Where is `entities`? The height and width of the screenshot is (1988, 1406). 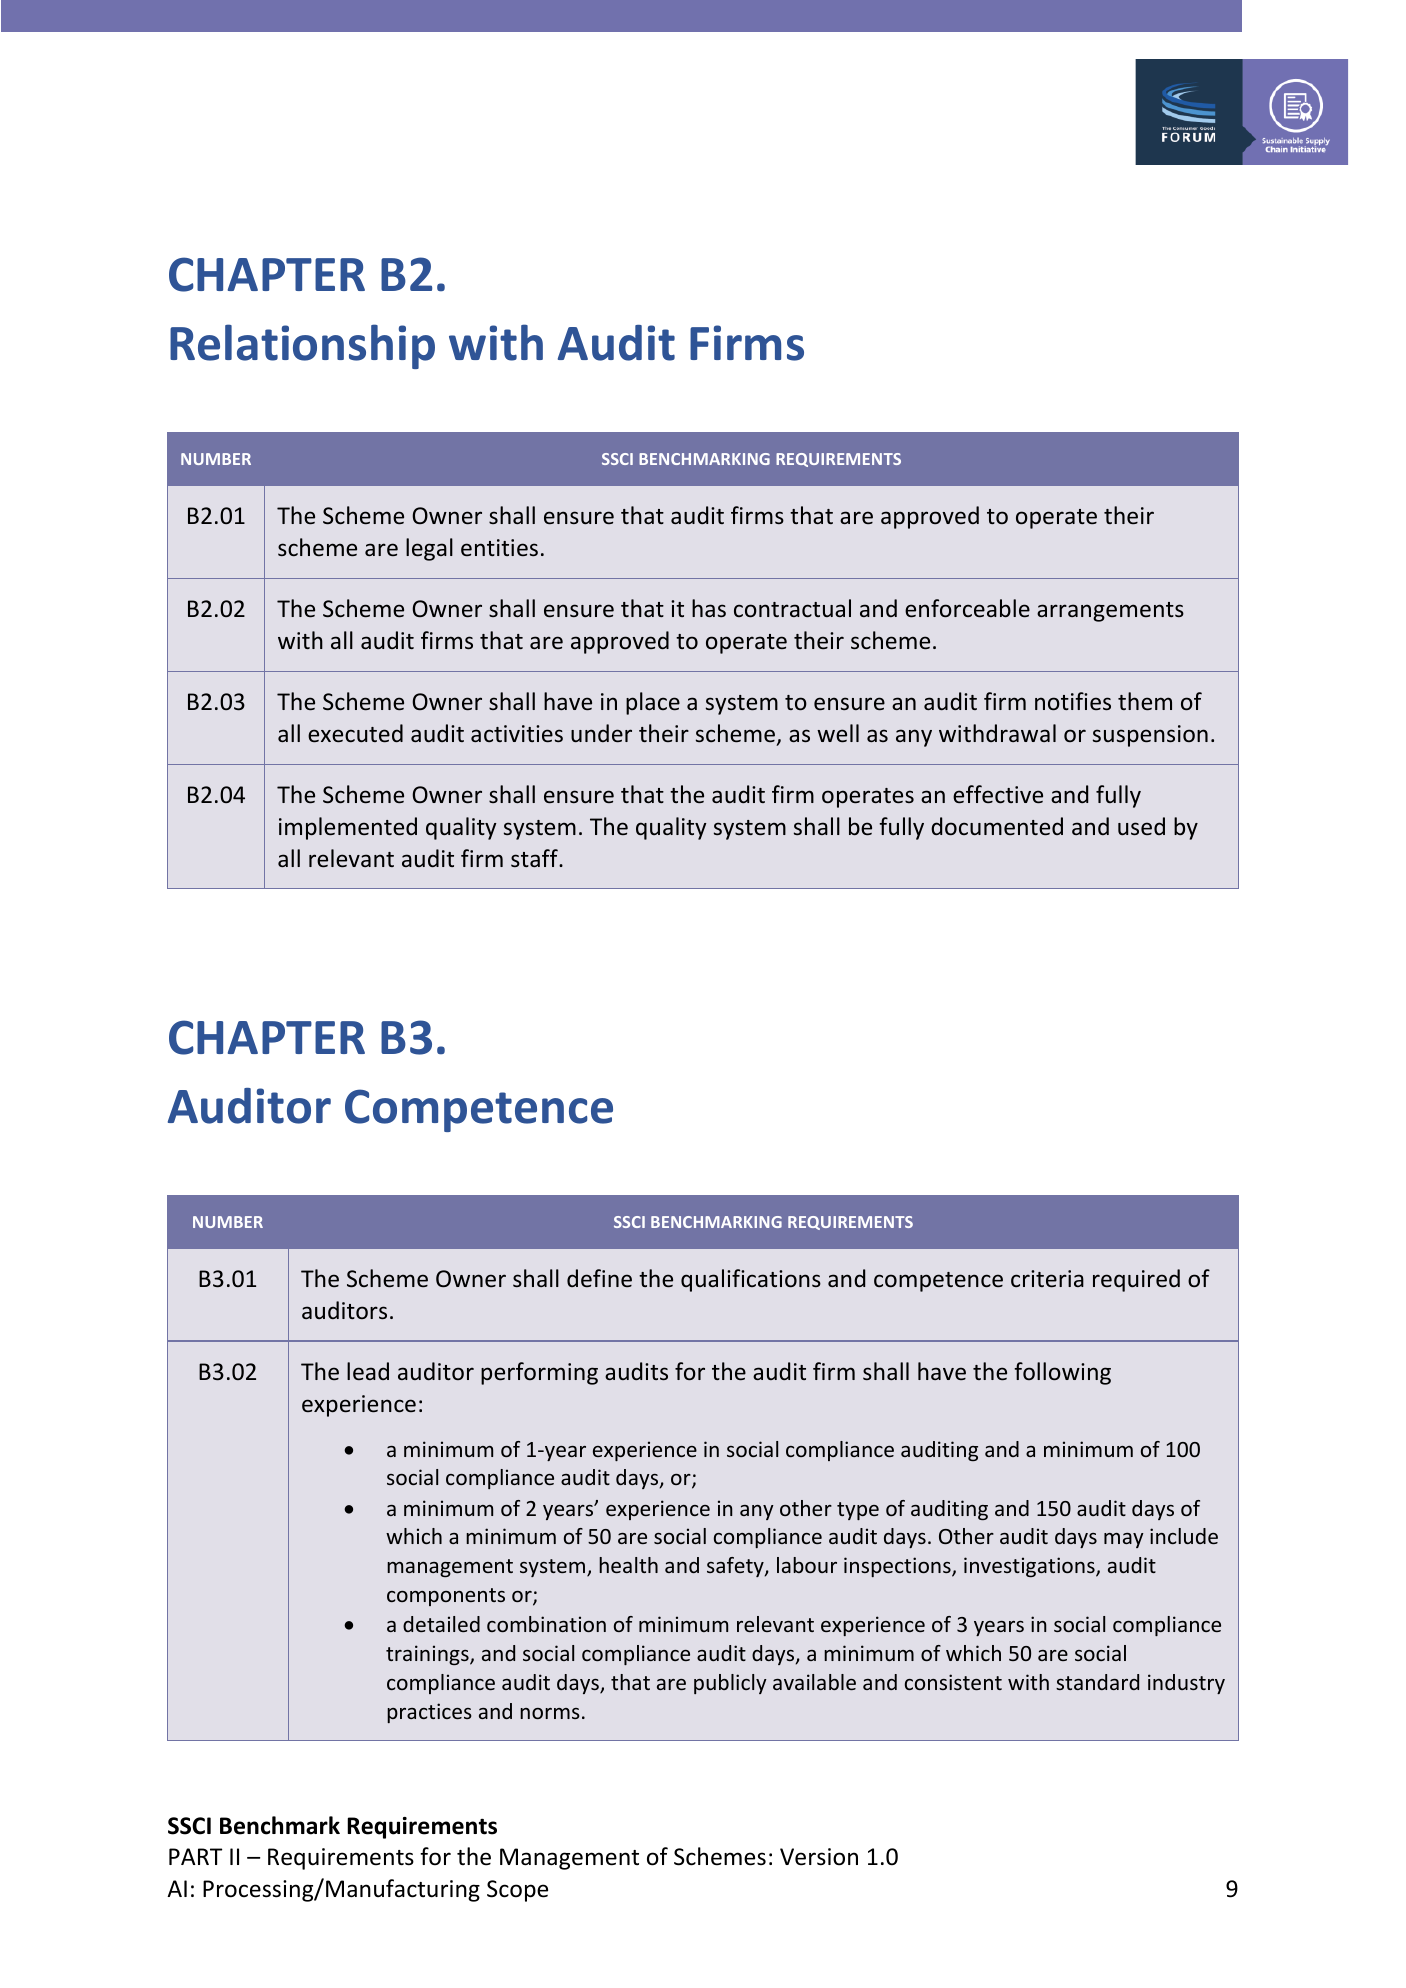 entities is located at coordinates (499, 547).
